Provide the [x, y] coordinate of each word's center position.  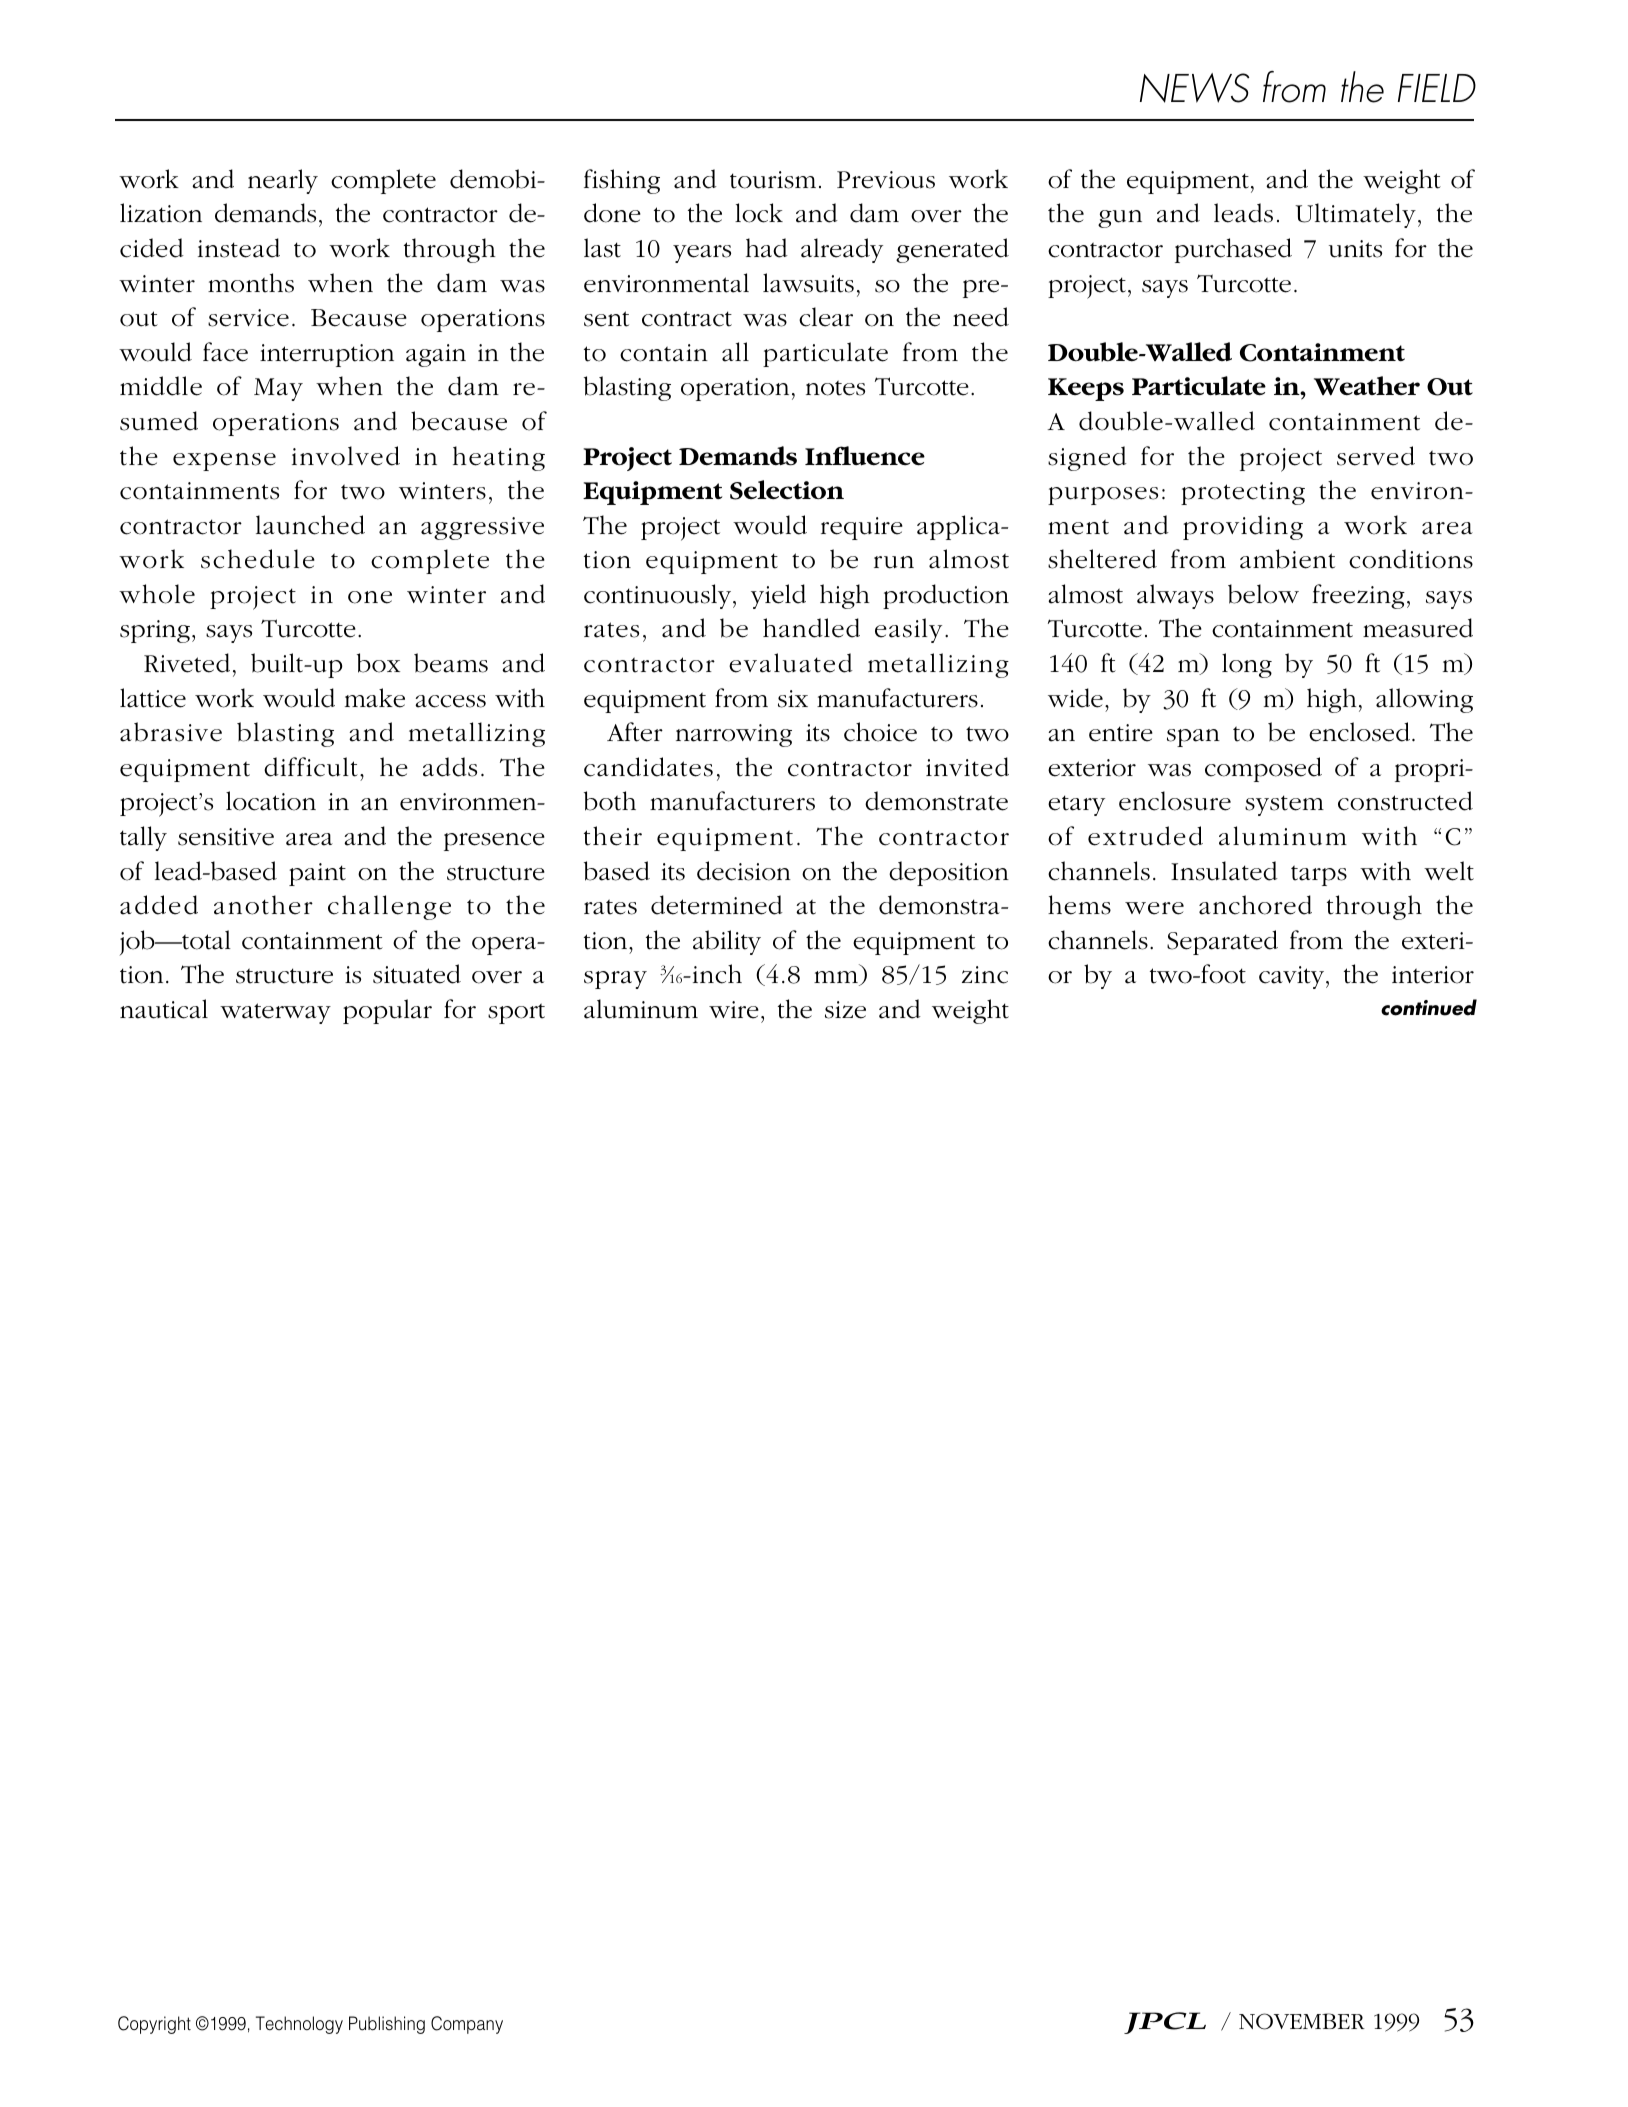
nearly [283, 181]
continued [1429, 1007]
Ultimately [1355, 215]
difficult [311, 767]
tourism [773, 180]
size [845, 1010]
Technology [299, 2025]
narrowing [734, 735]
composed [1263, 769]
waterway [275, 1013]
